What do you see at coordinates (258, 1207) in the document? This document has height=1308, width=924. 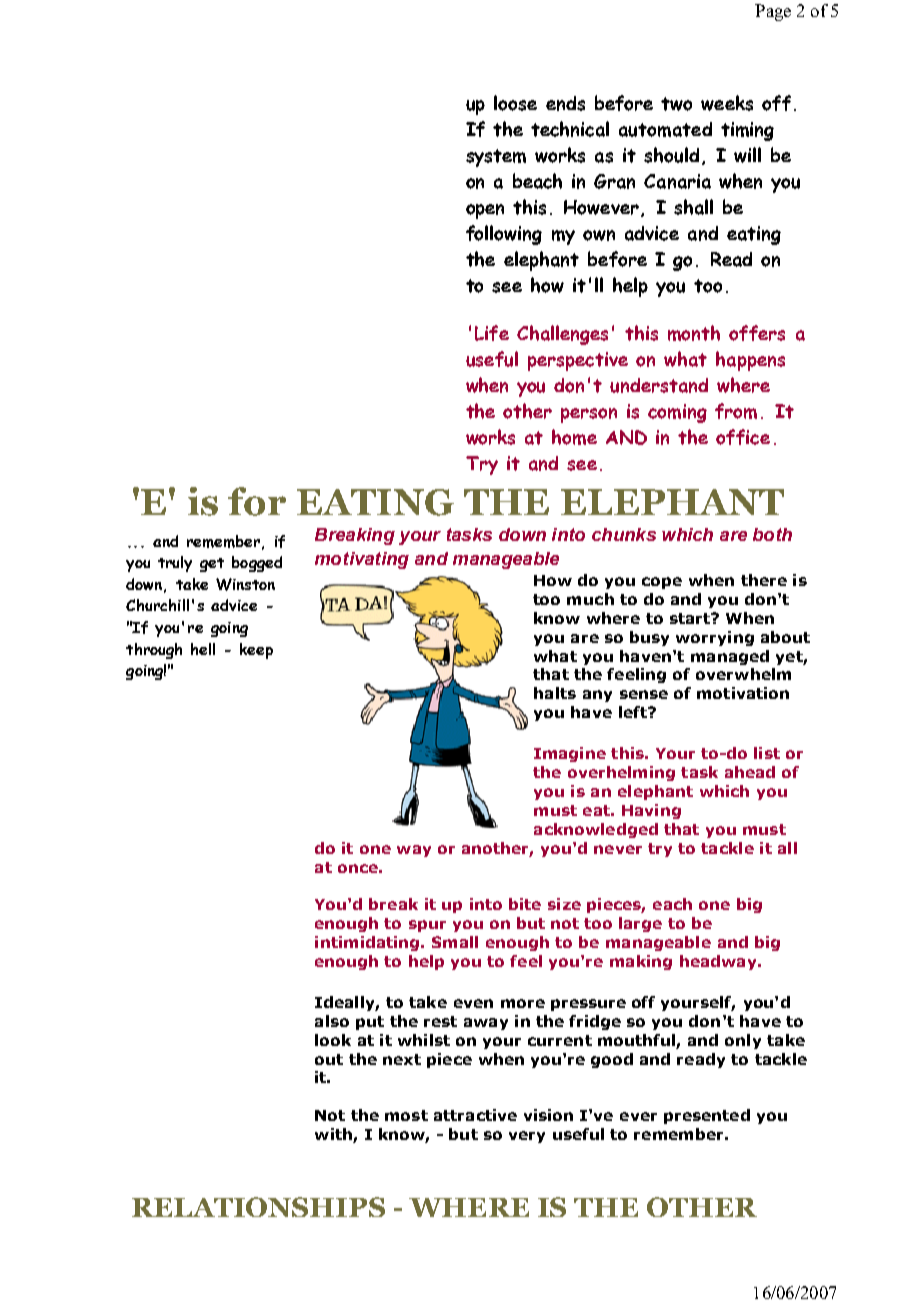 I see `RELATIONSHIPS` at bounding box center [258, 1207].
